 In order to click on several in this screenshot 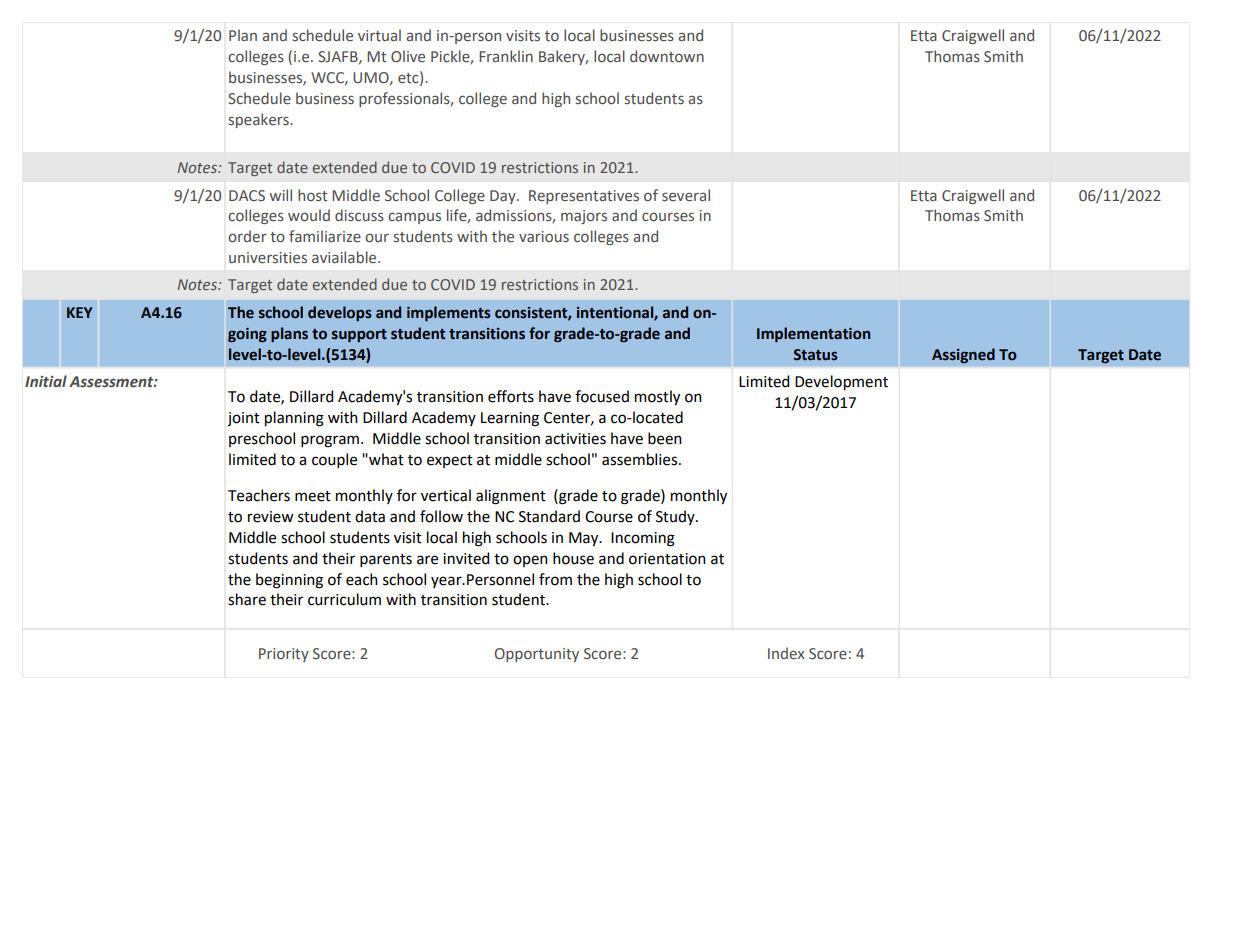, I will do `click(686, 195)`.
